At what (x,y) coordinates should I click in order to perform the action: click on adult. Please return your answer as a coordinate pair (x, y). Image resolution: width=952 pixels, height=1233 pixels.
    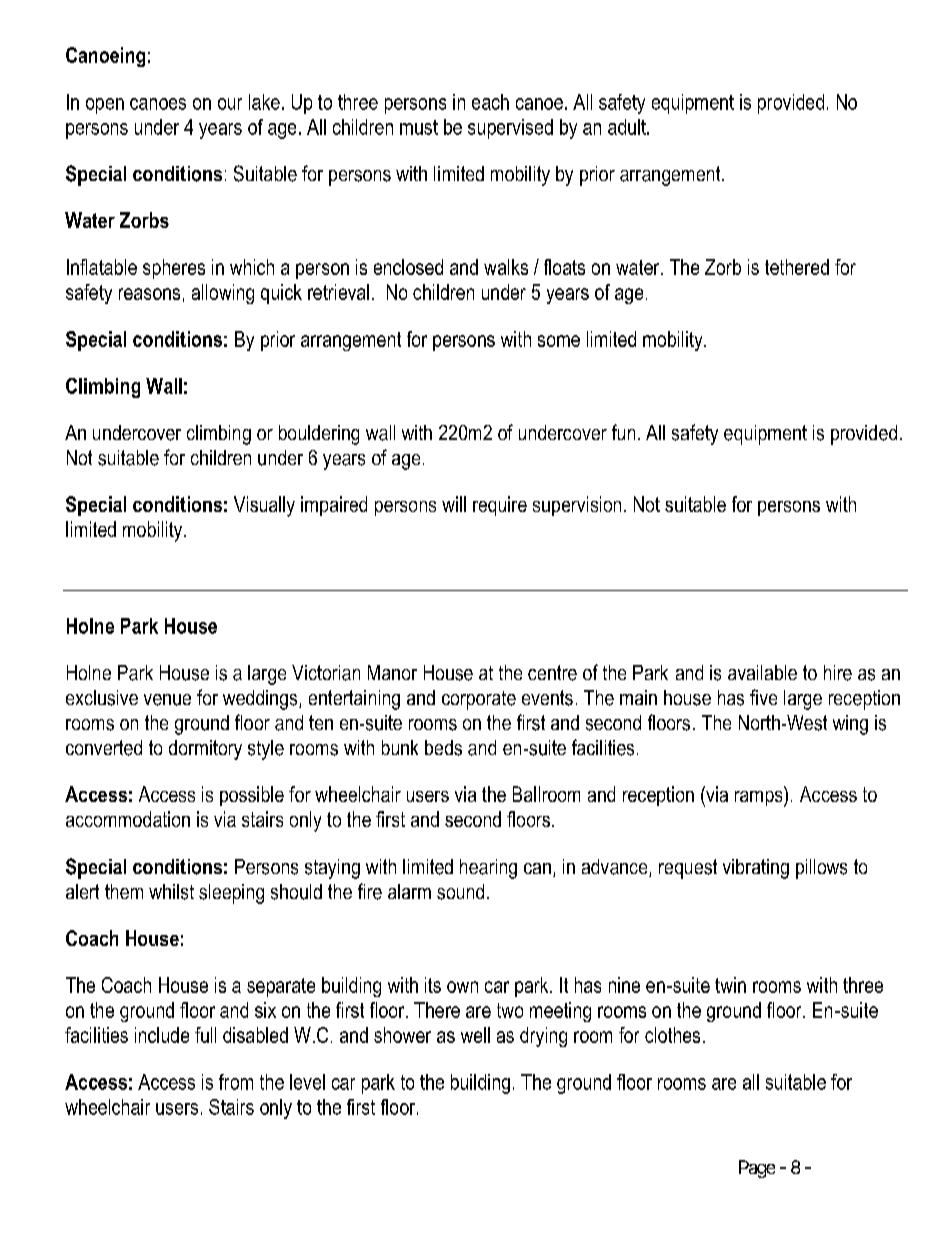
    Looking at the image, I should click on (628, 127).
